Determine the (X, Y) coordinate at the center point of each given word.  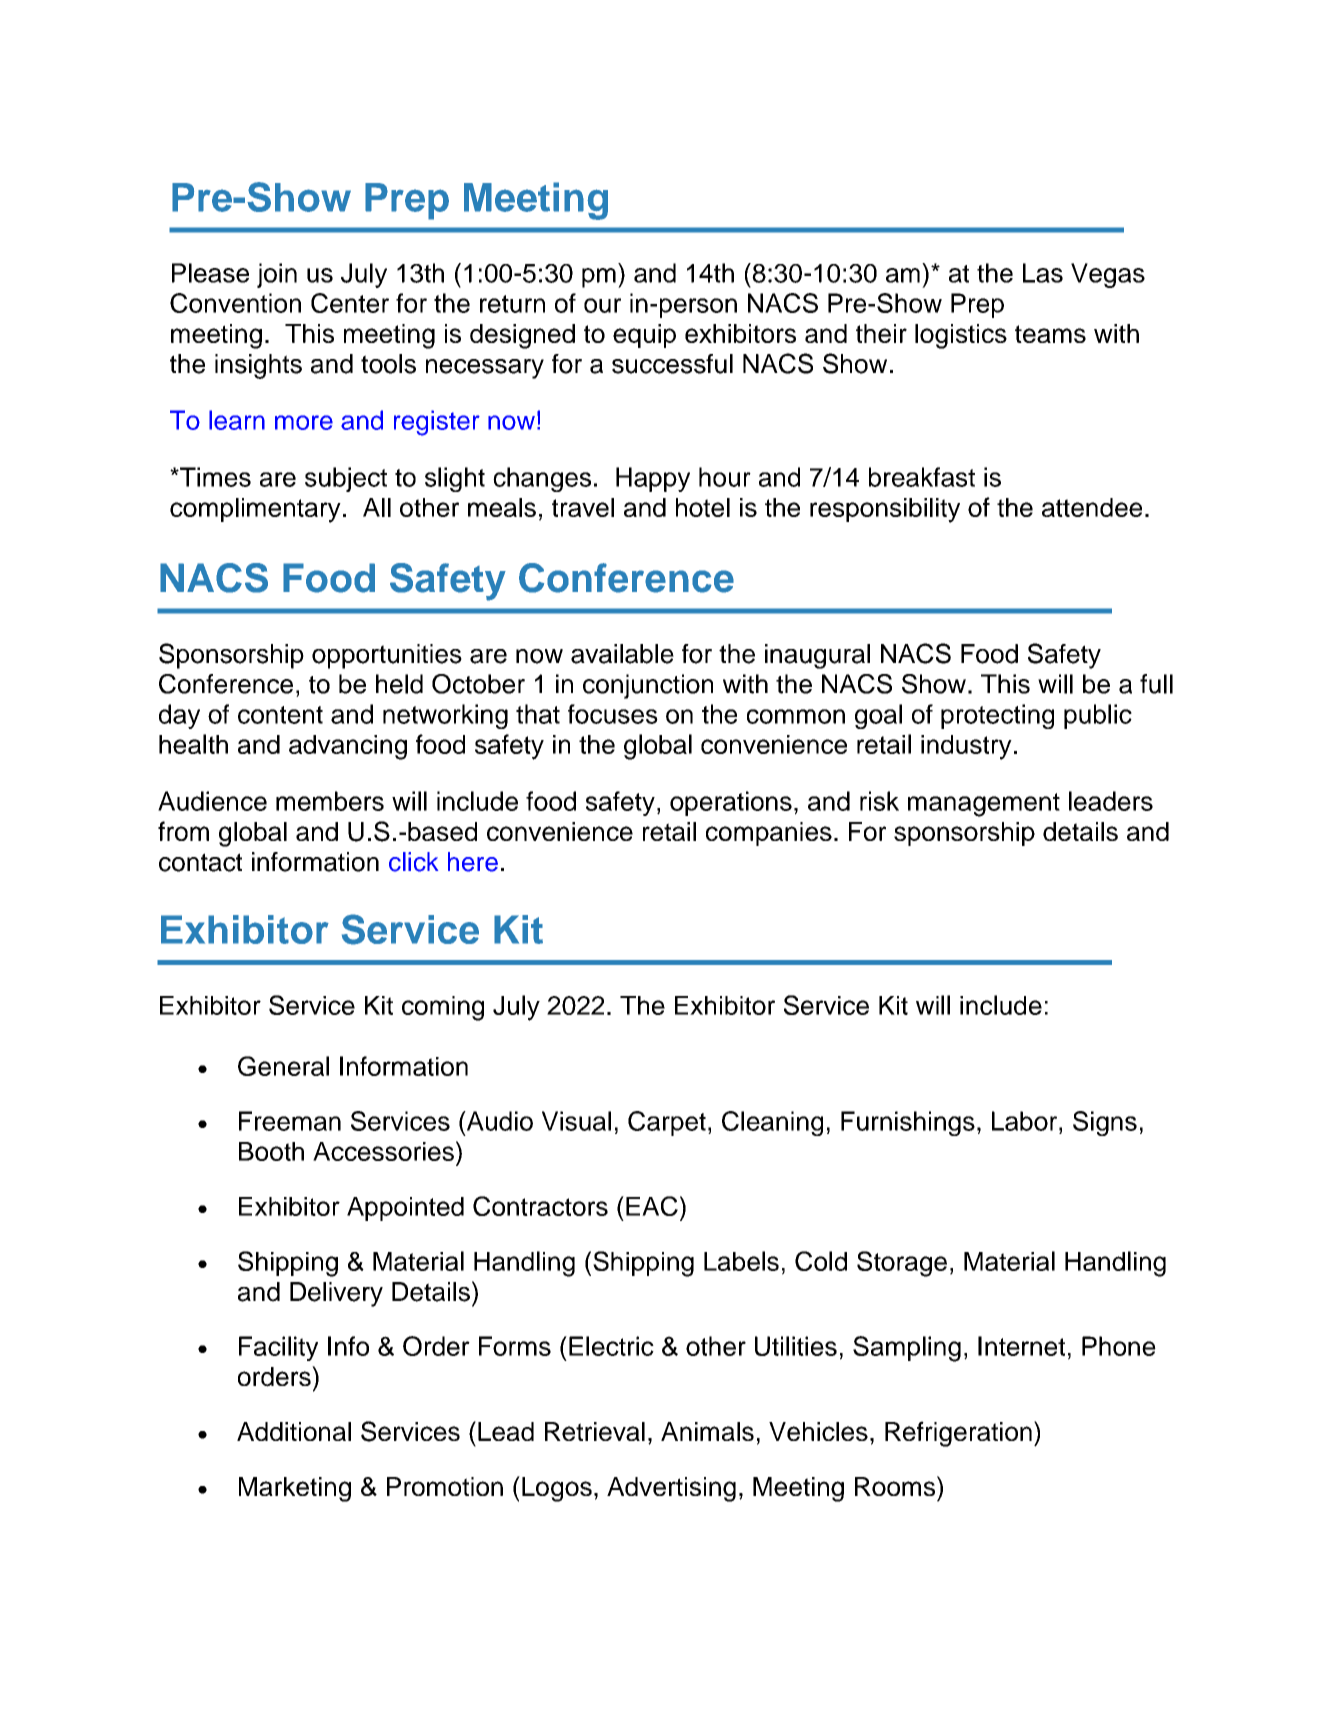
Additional (294, 1431)
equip (644, 336)
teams (1050, 334)
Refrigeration (958, 1434)
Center (350, 303)
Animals (707, 1431)
